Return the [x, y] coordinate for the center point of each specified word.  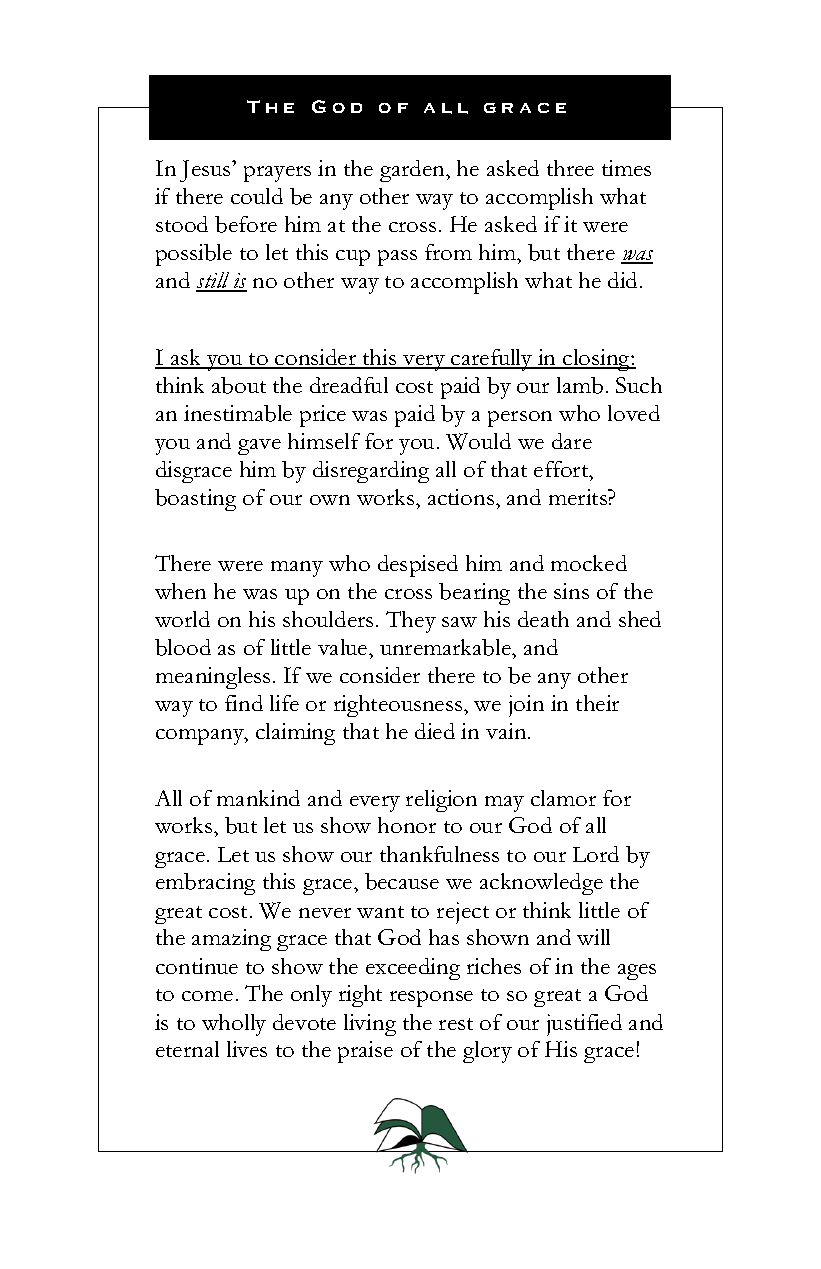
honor [407, 825]
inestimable [238, 413]
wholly [234, 1025]
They [411, 622]
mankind [258, 798]
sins [571, 591]
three [570, 168]
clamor [563, 798]
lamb [580, 385]
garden [414, 171]
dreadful [349, 385]
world [182, 619]
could [257, 196]
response [431, 999]
